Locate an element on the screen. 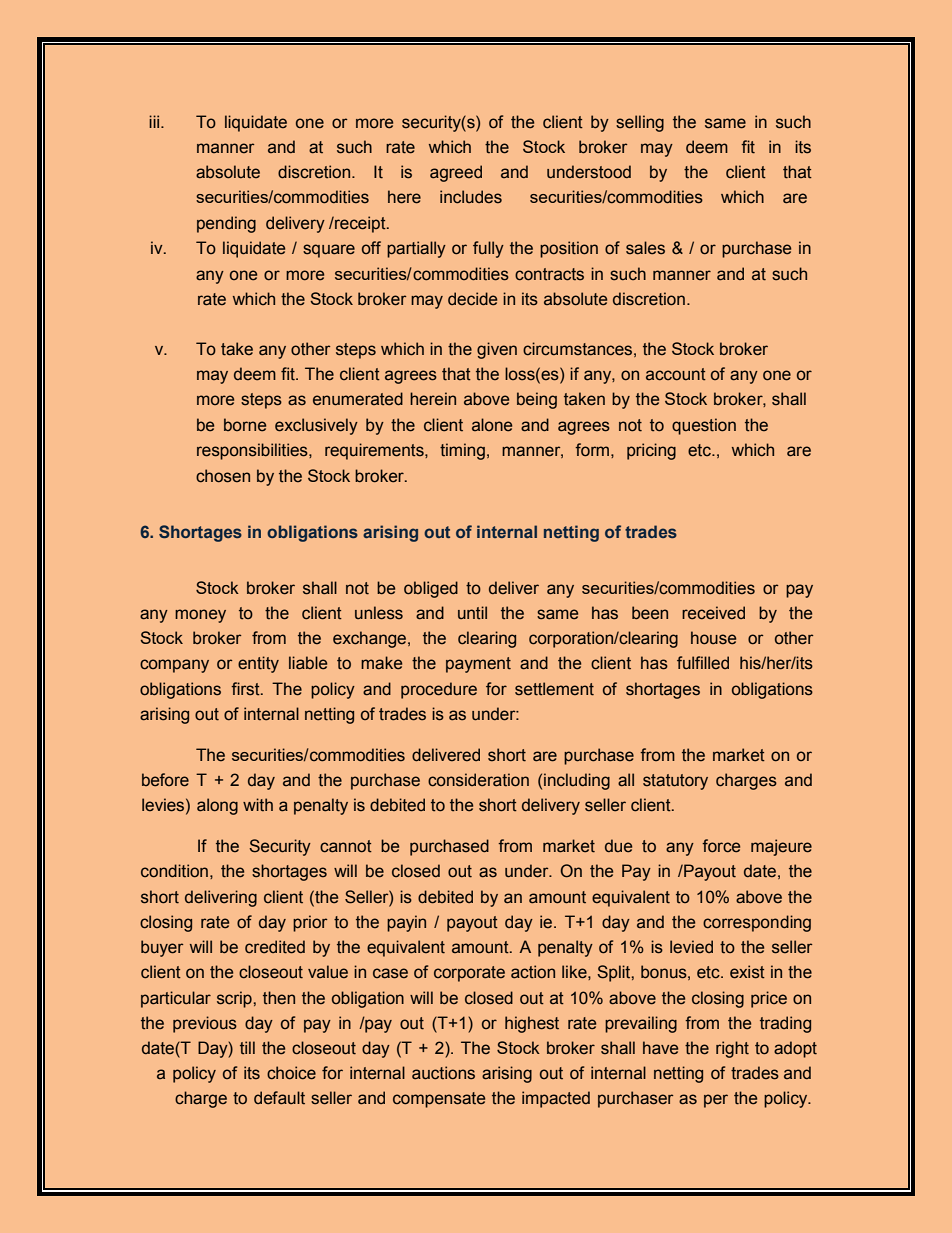 This screenshot has height=1233, width=952. selling is located at coordinates (640, 123).
